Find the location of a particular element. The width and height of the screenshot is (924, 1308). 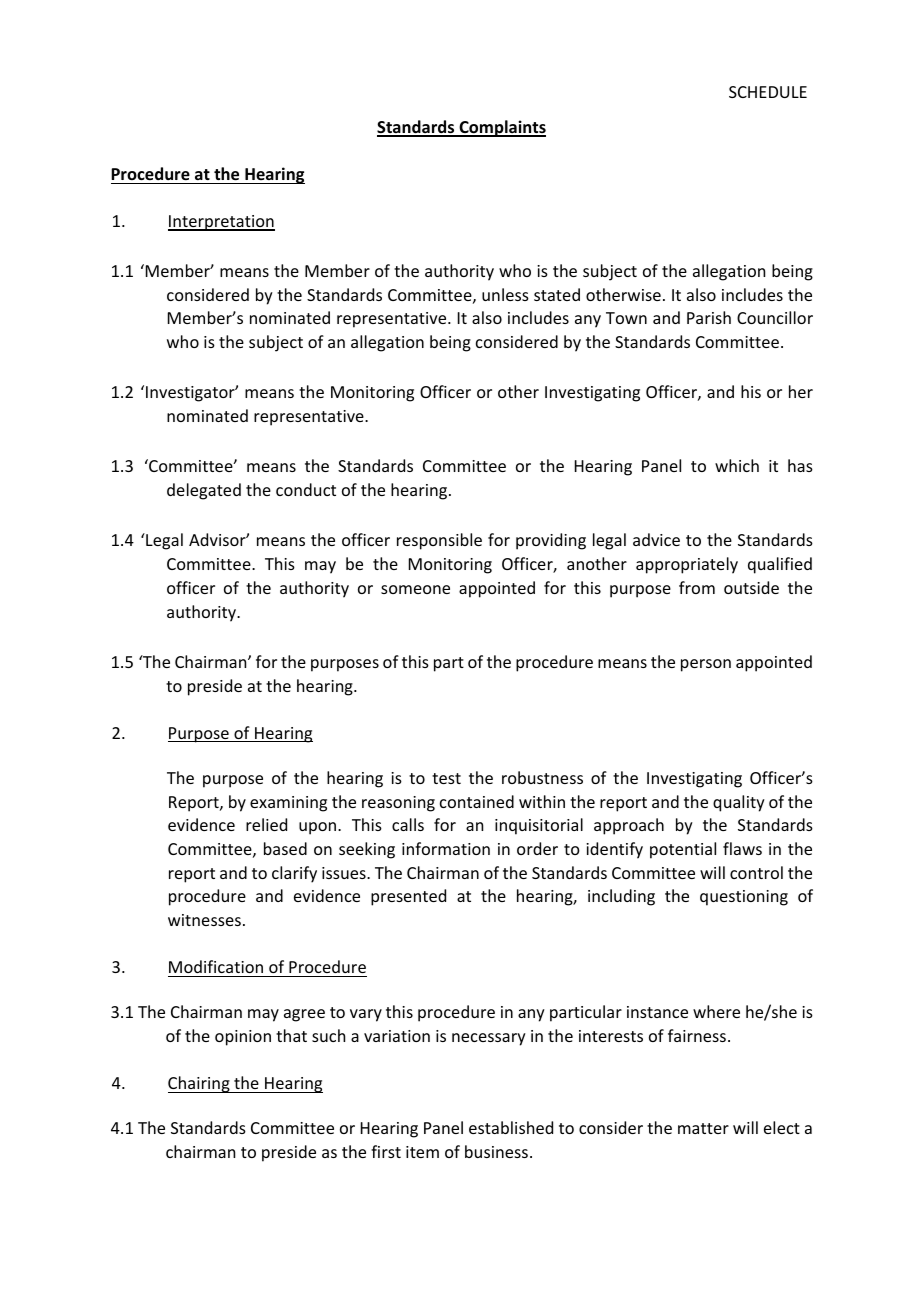

SCHEDULE is located at coordinates (768, 92).
